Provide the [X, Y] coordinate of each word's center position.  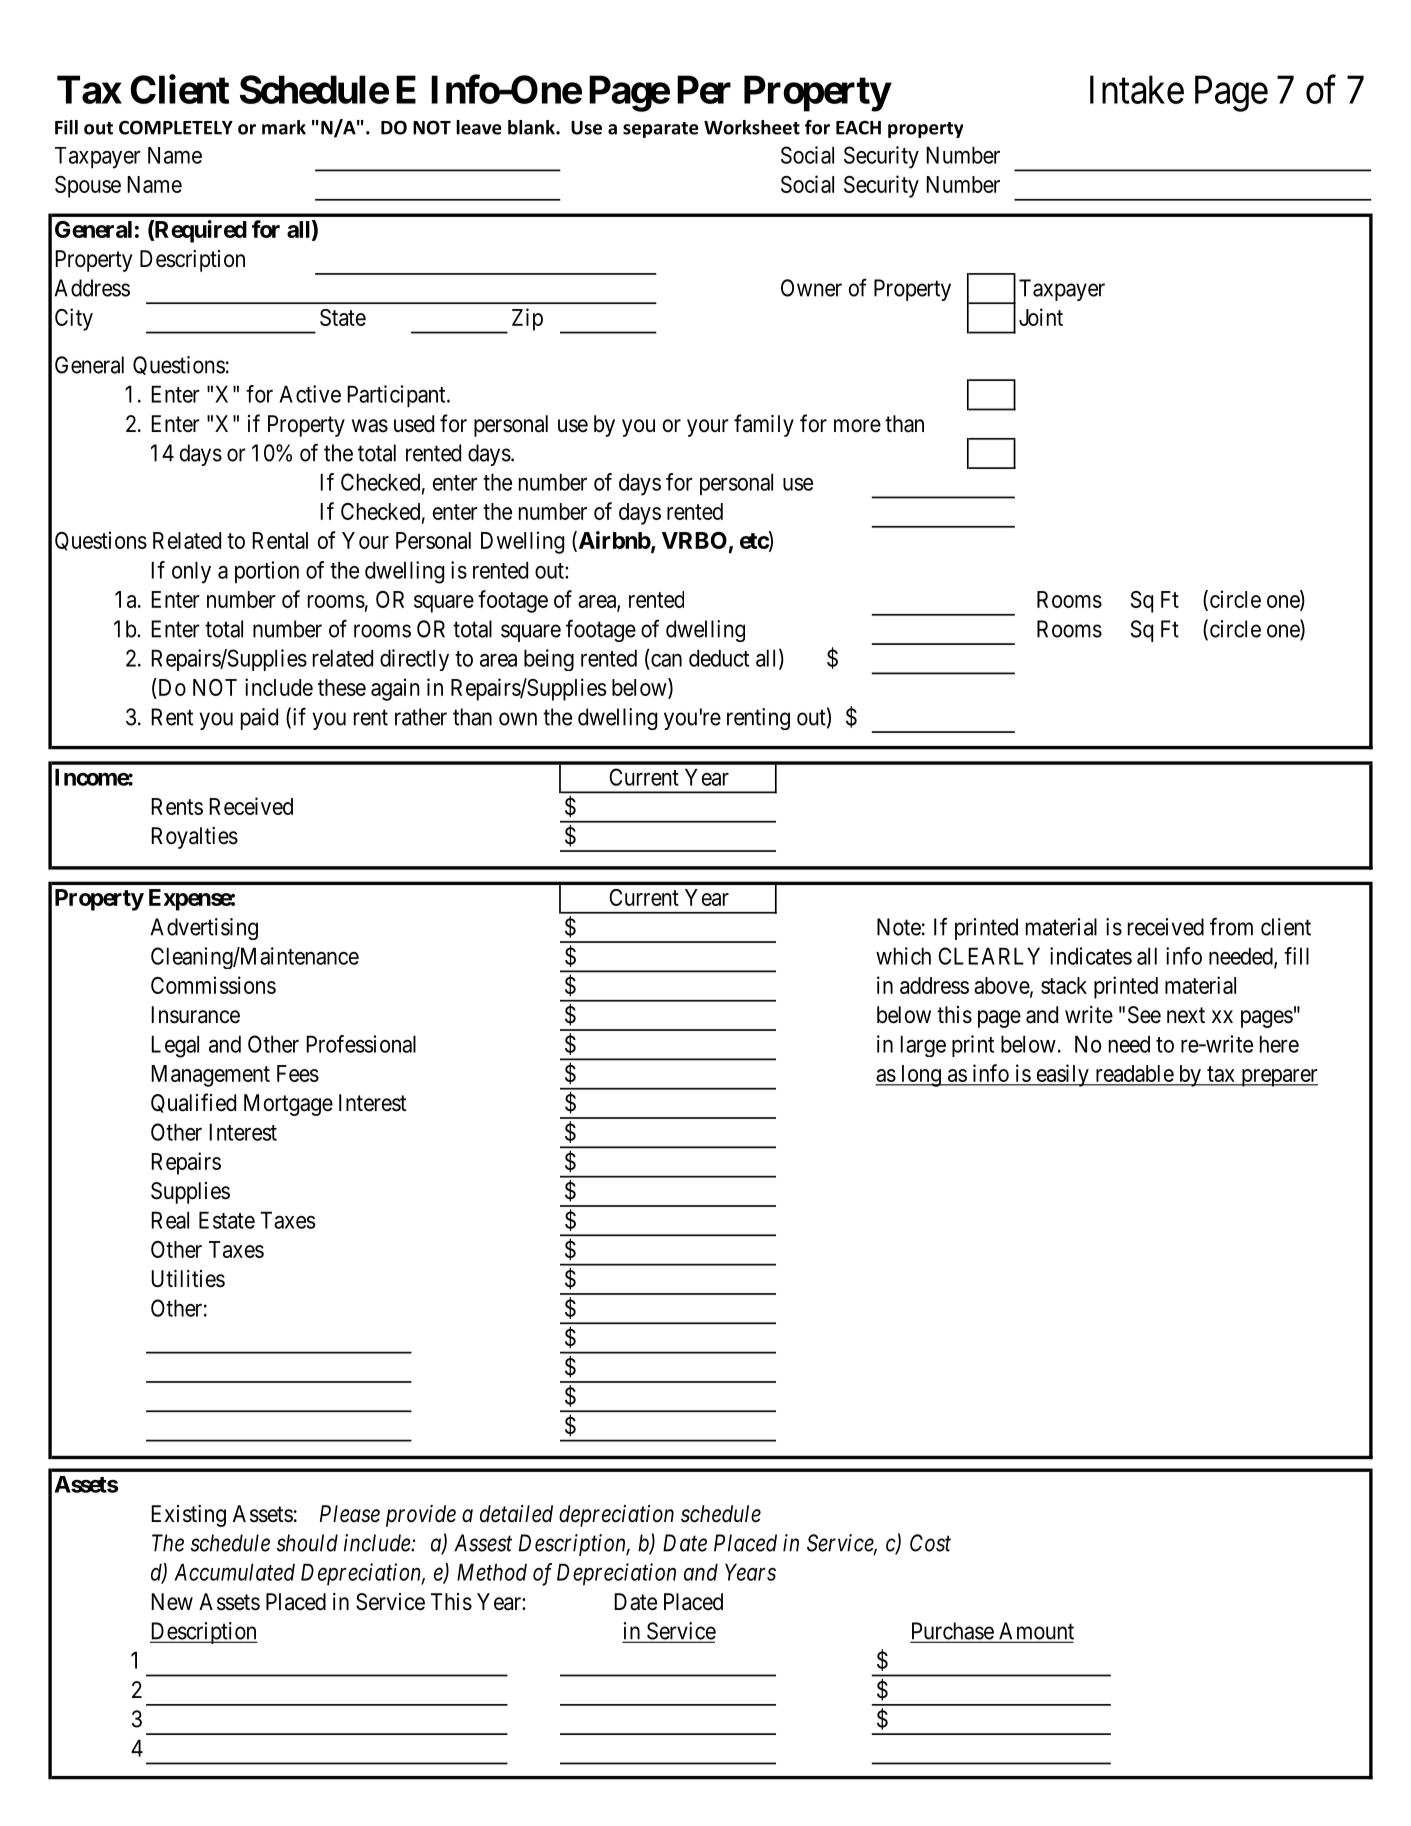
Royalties [194, 838]
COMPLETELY [176, 127]
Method [492, 1572]
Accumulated [234, 1572]
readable [1135, 1073]
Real [170, 1220]
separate [661, 130]
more [857, 426]
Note [899, 927]
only [191, 572]
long [921, 1076]
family [764, 425]
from [1231, 926]
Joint [1041, 317]
